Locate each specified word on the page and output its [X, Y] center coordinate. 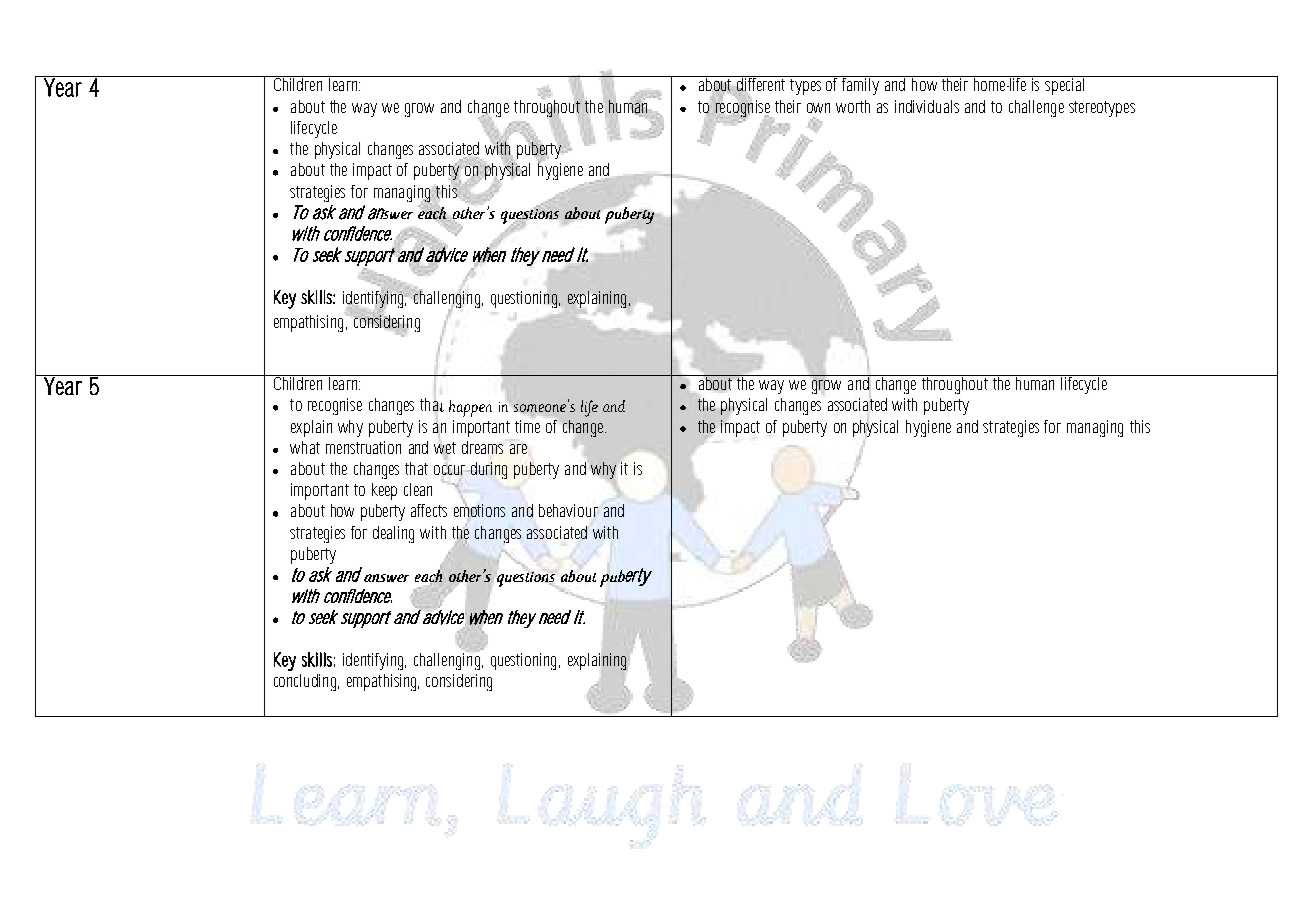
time [527, 426]
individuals [927, 106]
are [518, 449]
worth [853, 106]
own [818, 108]
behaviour [568, 510]
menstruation [363, 447]
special [1064, 85]
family [860, 85]
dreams [482, 447]
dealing [393, 534]
